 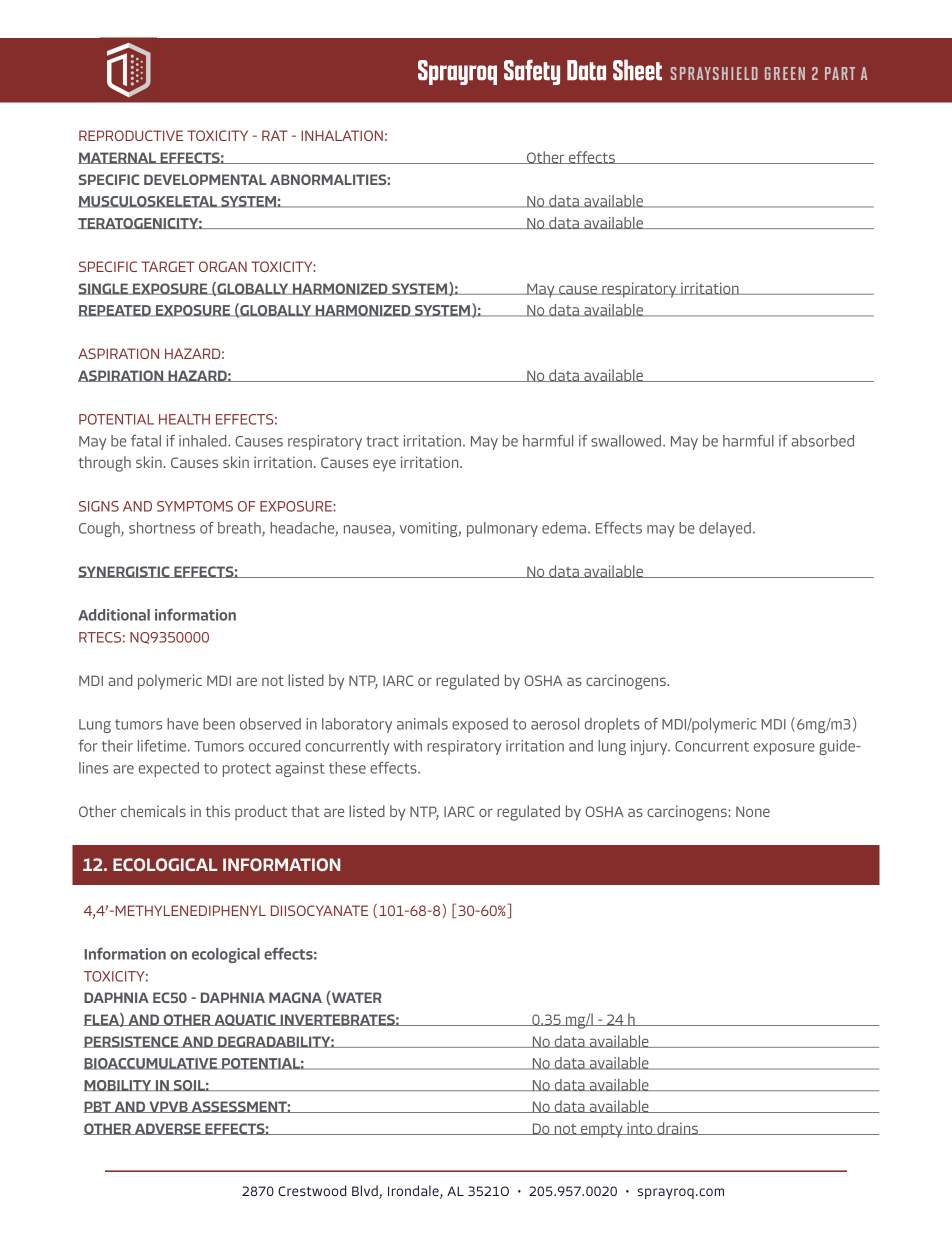 What do you see at coordinates (168, 1129) in the document?
I see `ADVERSE` at bounding box center [168, 1129].
